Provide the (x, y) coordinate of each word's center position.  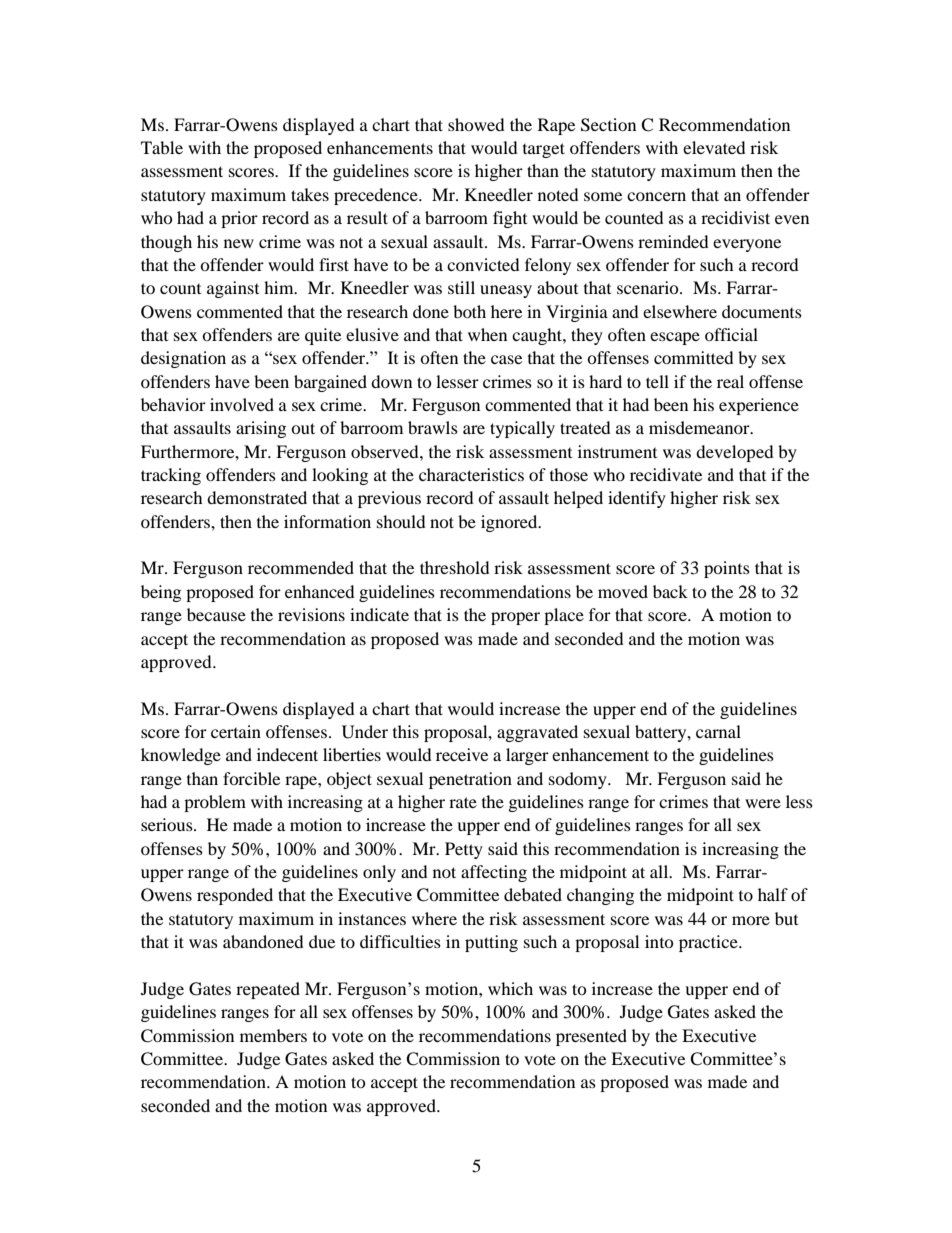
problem (215, 803)
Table (162, 147)
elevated (714, 147)
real (730, 381)
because (216, 614)
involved (242, 404)
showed (476, 124)
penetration (470, 780)
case (506, 359)
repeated (268, 990)
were (763, 803)
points (727, 569)
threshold (455, 567)
